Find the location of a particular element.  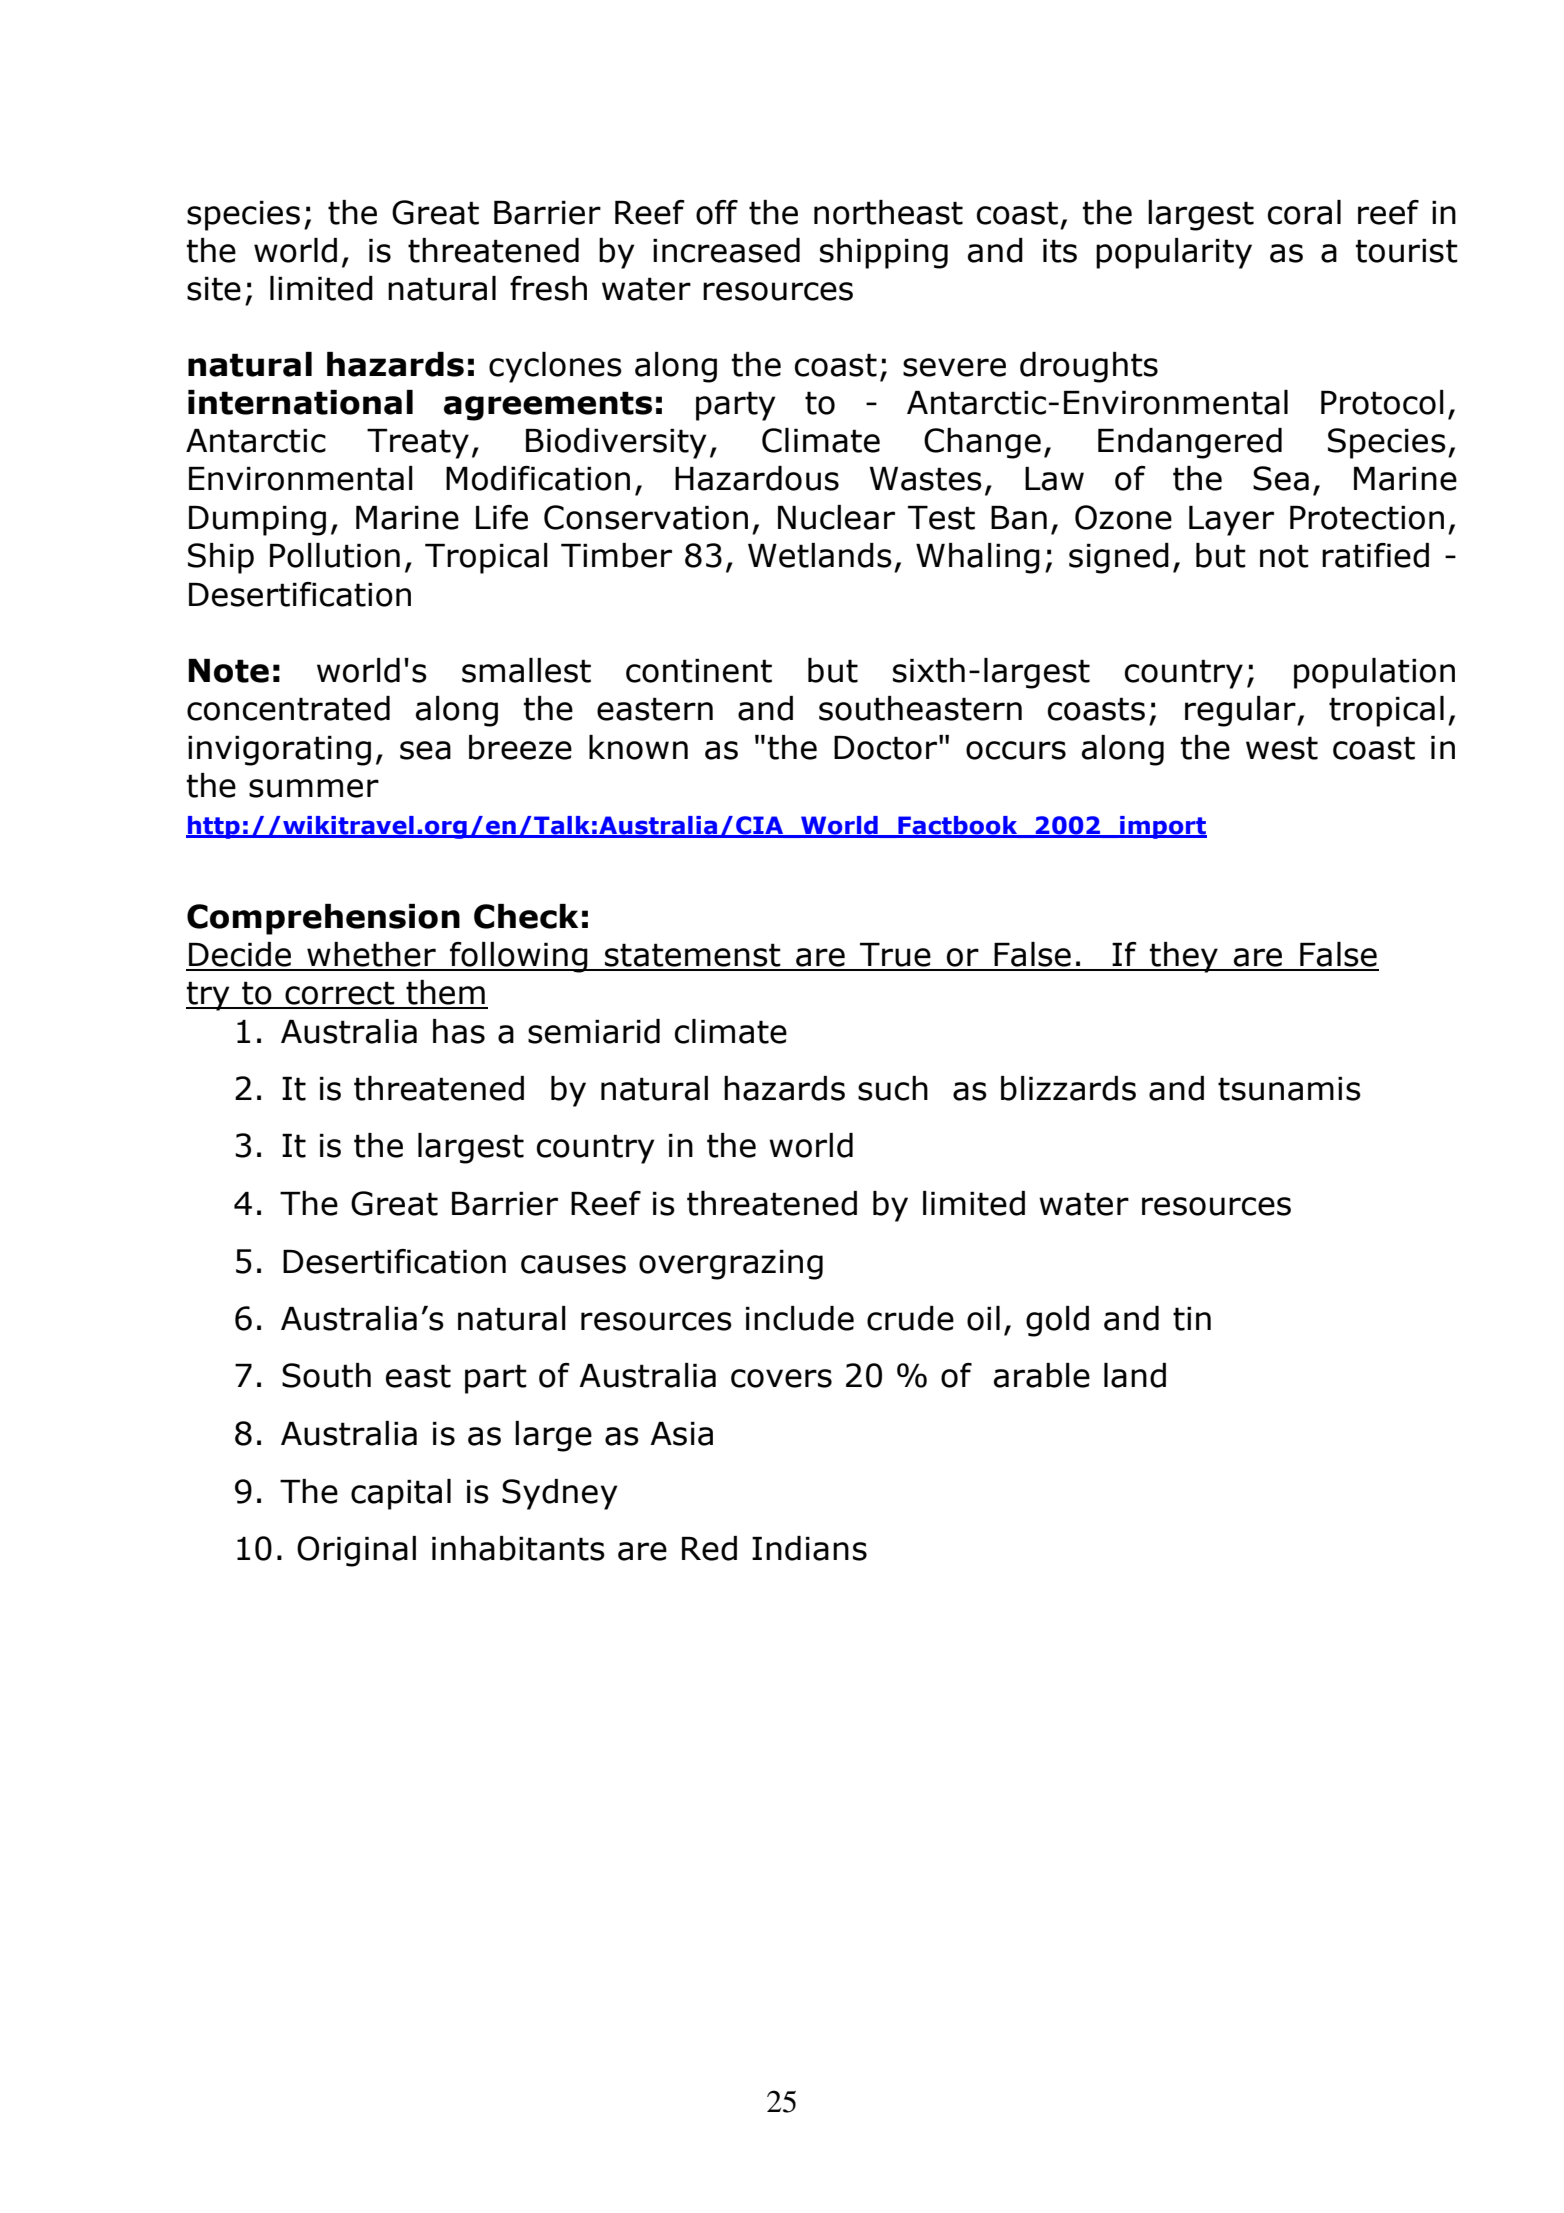

arable is located at coordinates (1042, 1375).
